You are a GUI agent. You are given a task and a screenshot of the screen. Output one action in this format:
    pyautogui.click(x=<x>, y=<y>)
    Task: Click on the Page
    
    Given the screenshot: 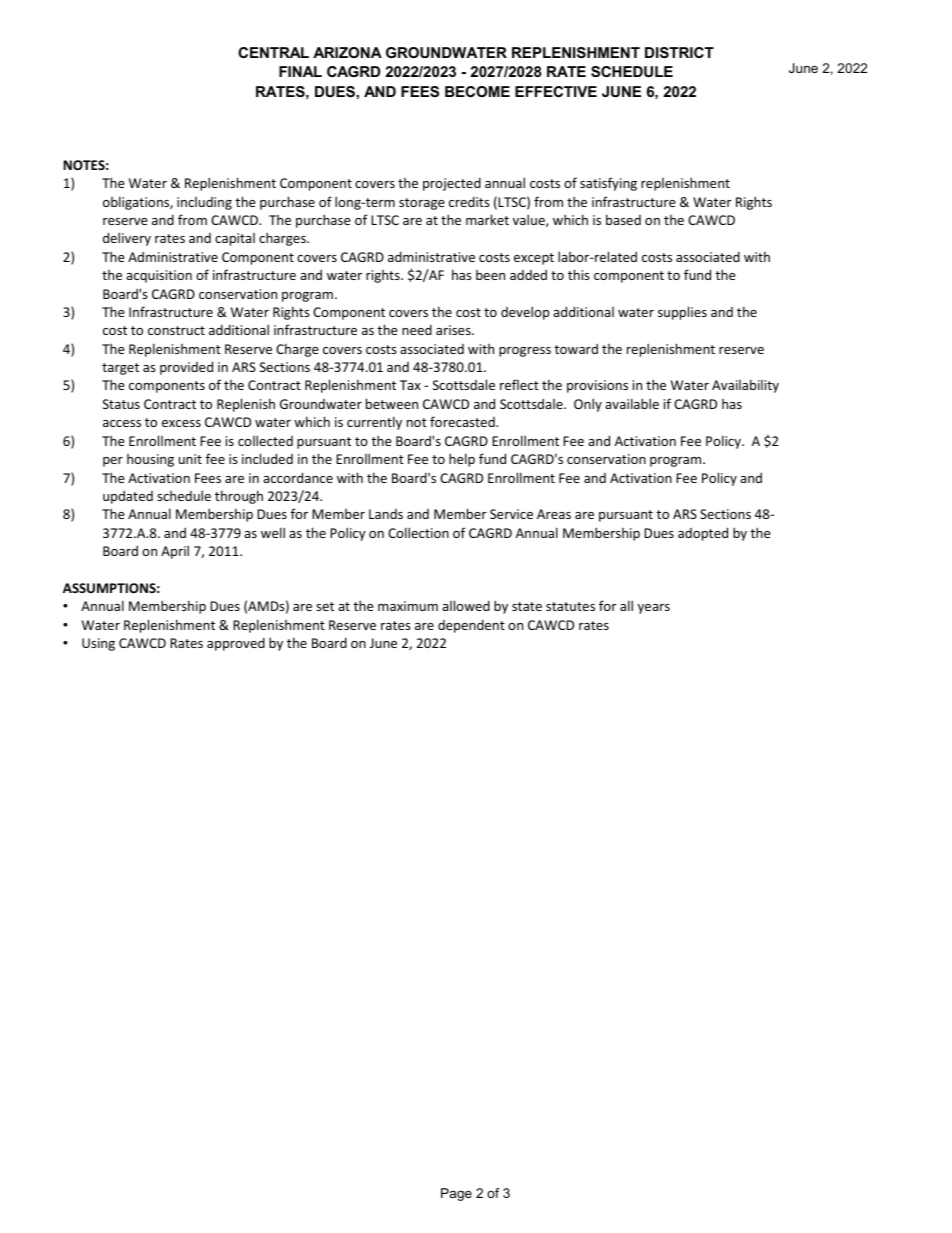 What is the action you would take?
    pyautogui.click(x=456, y=1194)
